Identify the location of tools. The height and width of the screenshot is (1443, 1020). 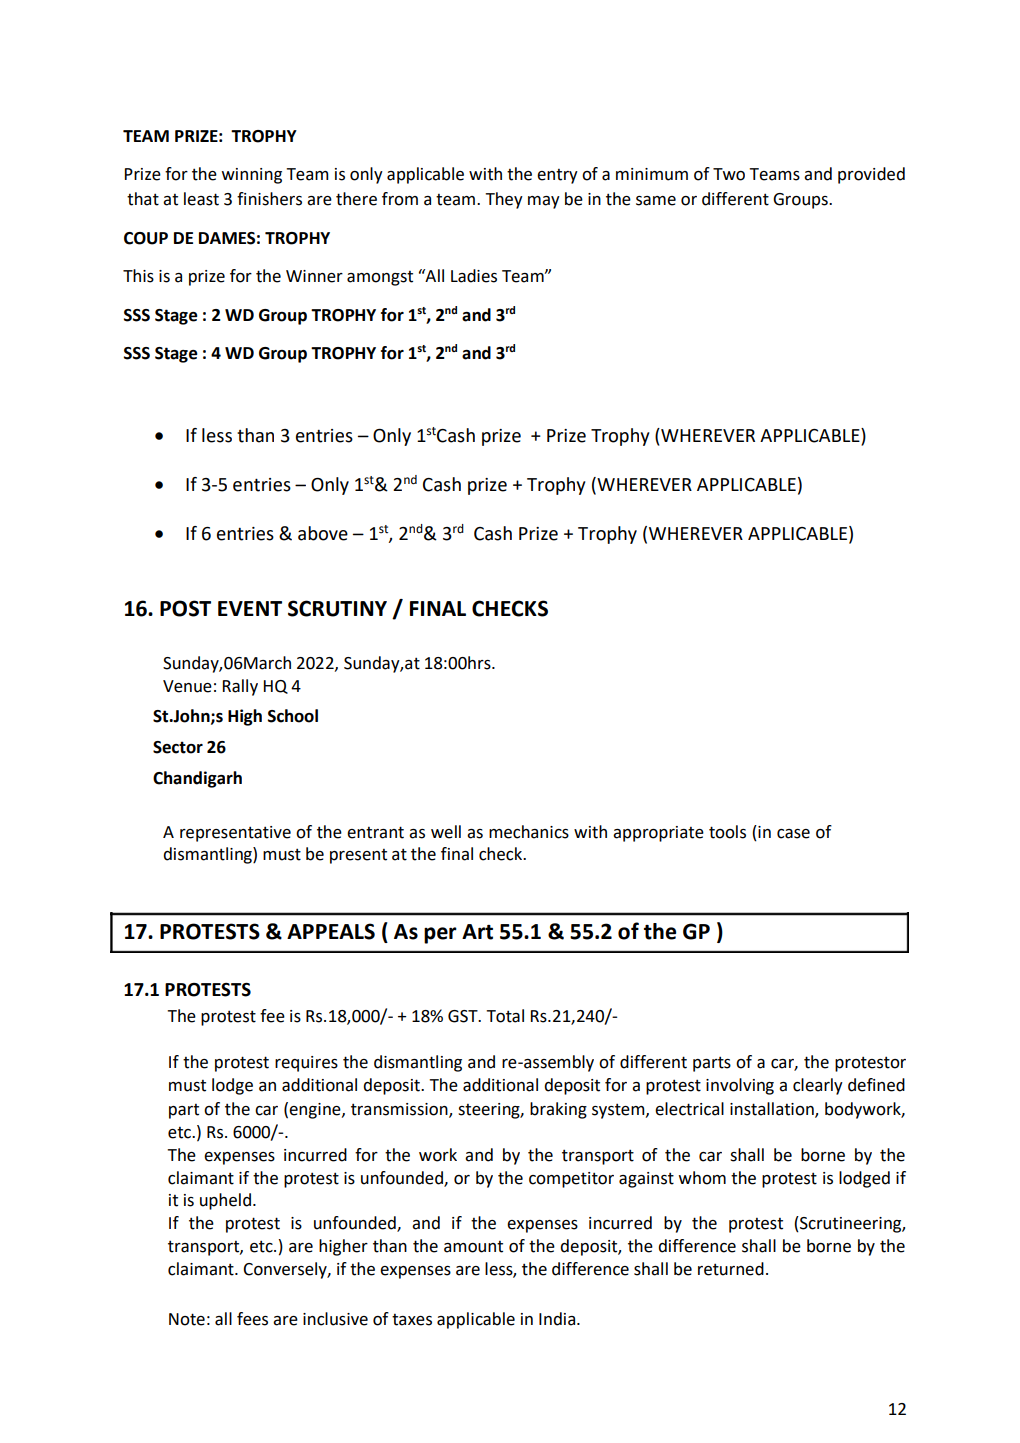
(727, 832).
